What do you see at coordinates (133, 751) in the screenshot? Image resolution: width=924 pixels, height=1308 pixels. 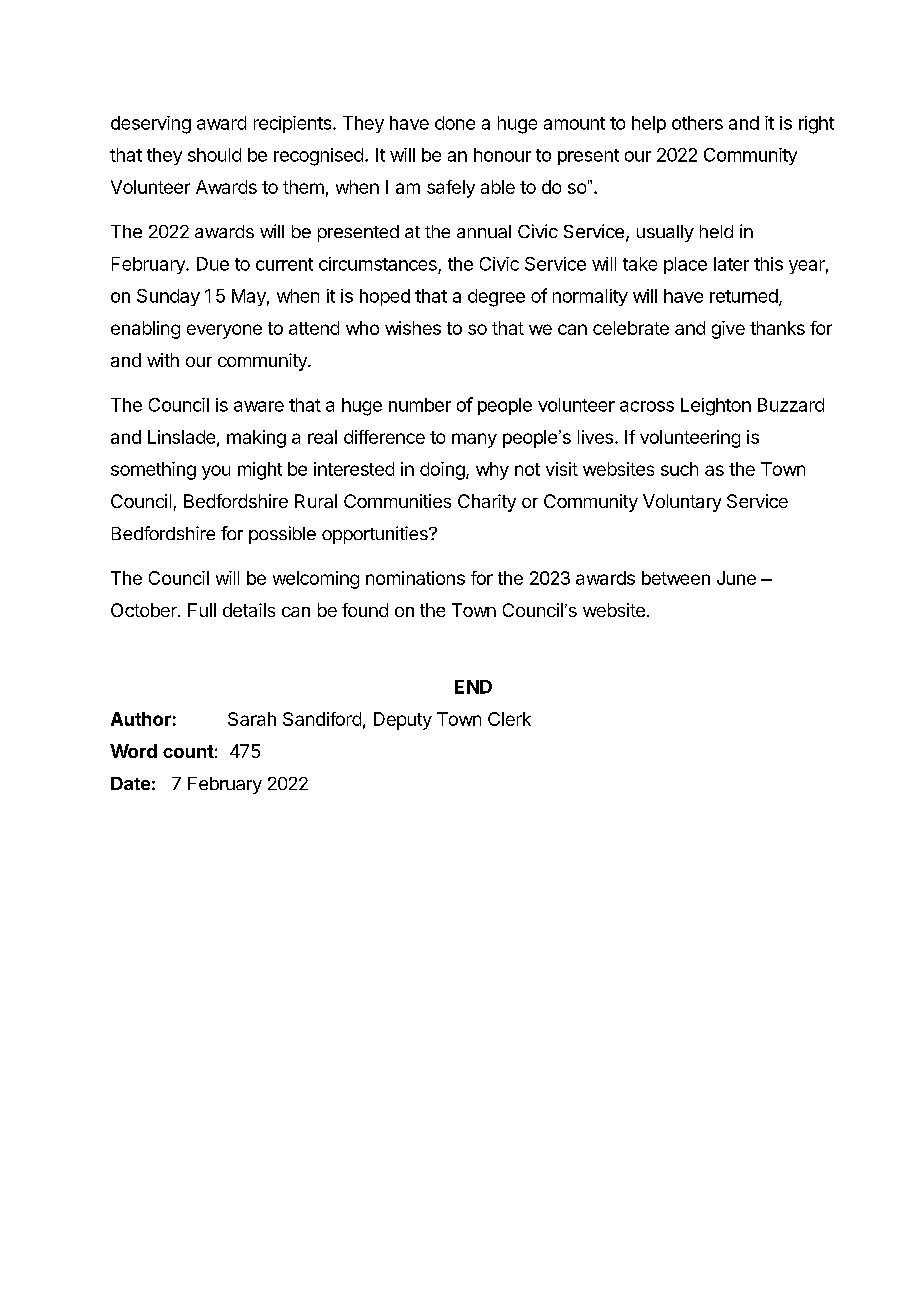 I see `Word` at bounding box center [133, 751].
